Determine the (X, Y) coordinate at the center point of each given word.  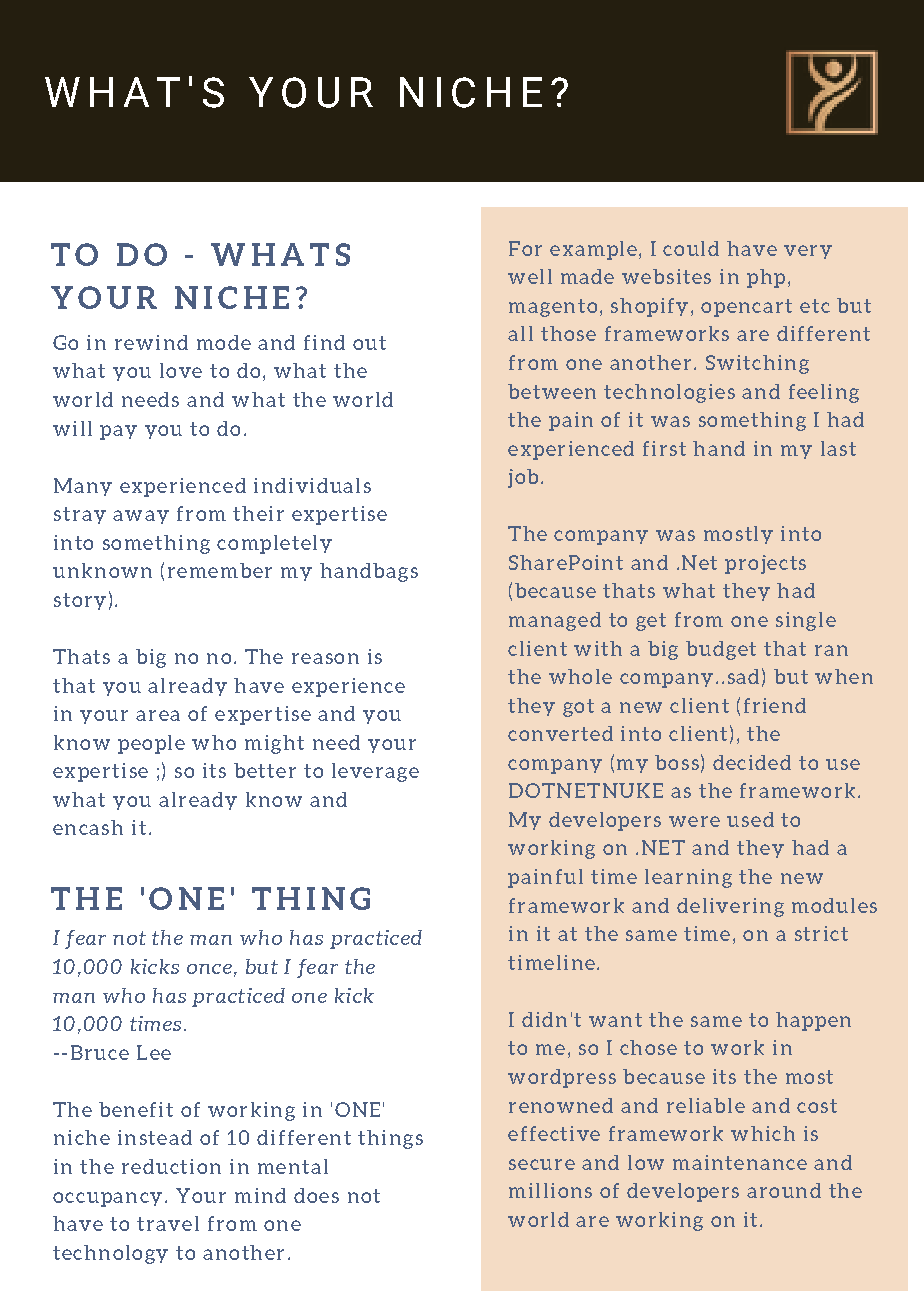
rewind (151, 342)
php (766, 278)
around (784, 1190)
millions (550, 1190)
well (530, 276)
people (151, 744)
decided (752, 762)
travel (168, 1223)
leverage (375, 772)
